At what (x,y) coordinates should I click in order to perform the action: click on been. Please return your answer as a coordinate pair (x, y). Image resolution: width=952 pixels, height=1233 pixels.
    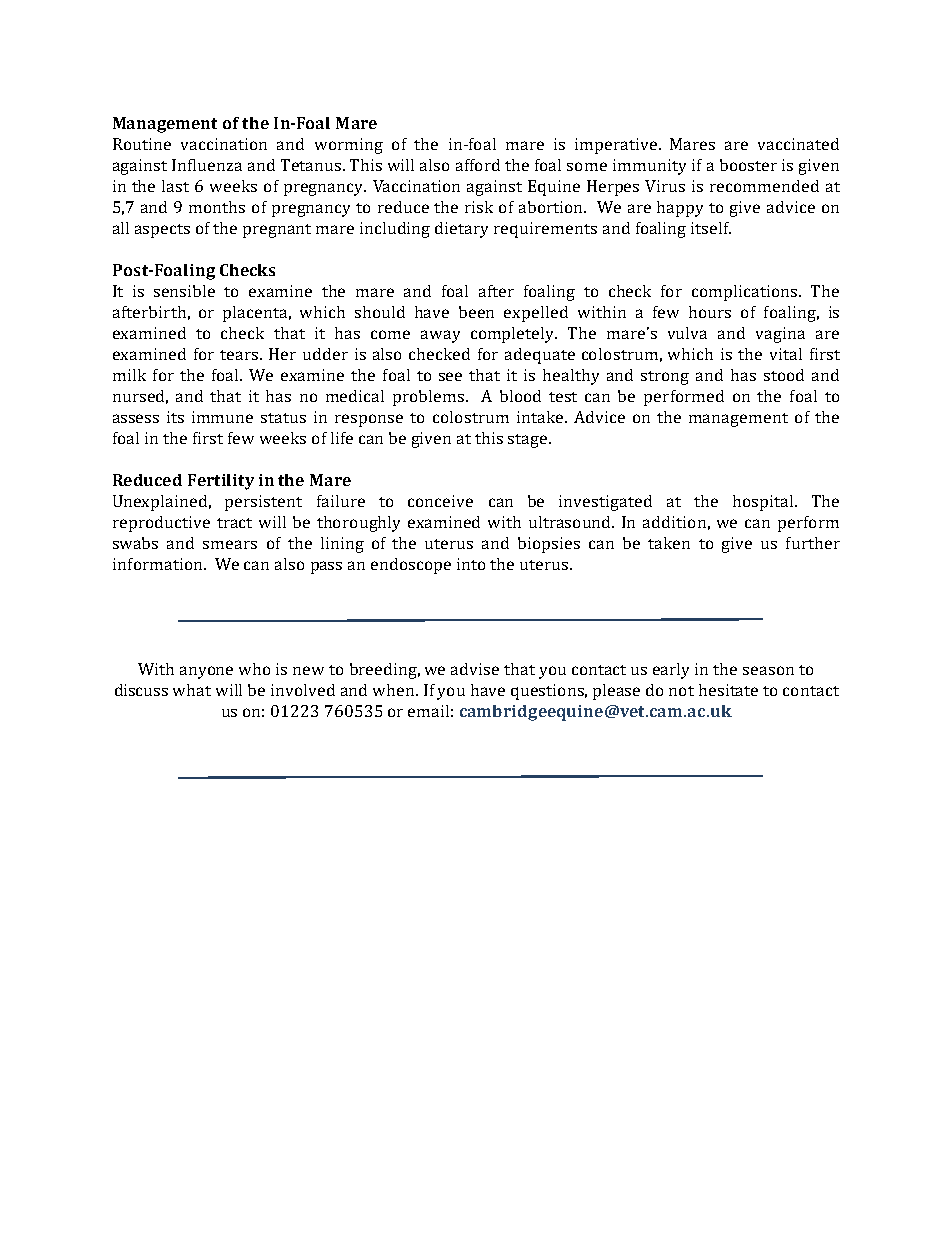
    Looking at the image, I should click on (476, 312).
